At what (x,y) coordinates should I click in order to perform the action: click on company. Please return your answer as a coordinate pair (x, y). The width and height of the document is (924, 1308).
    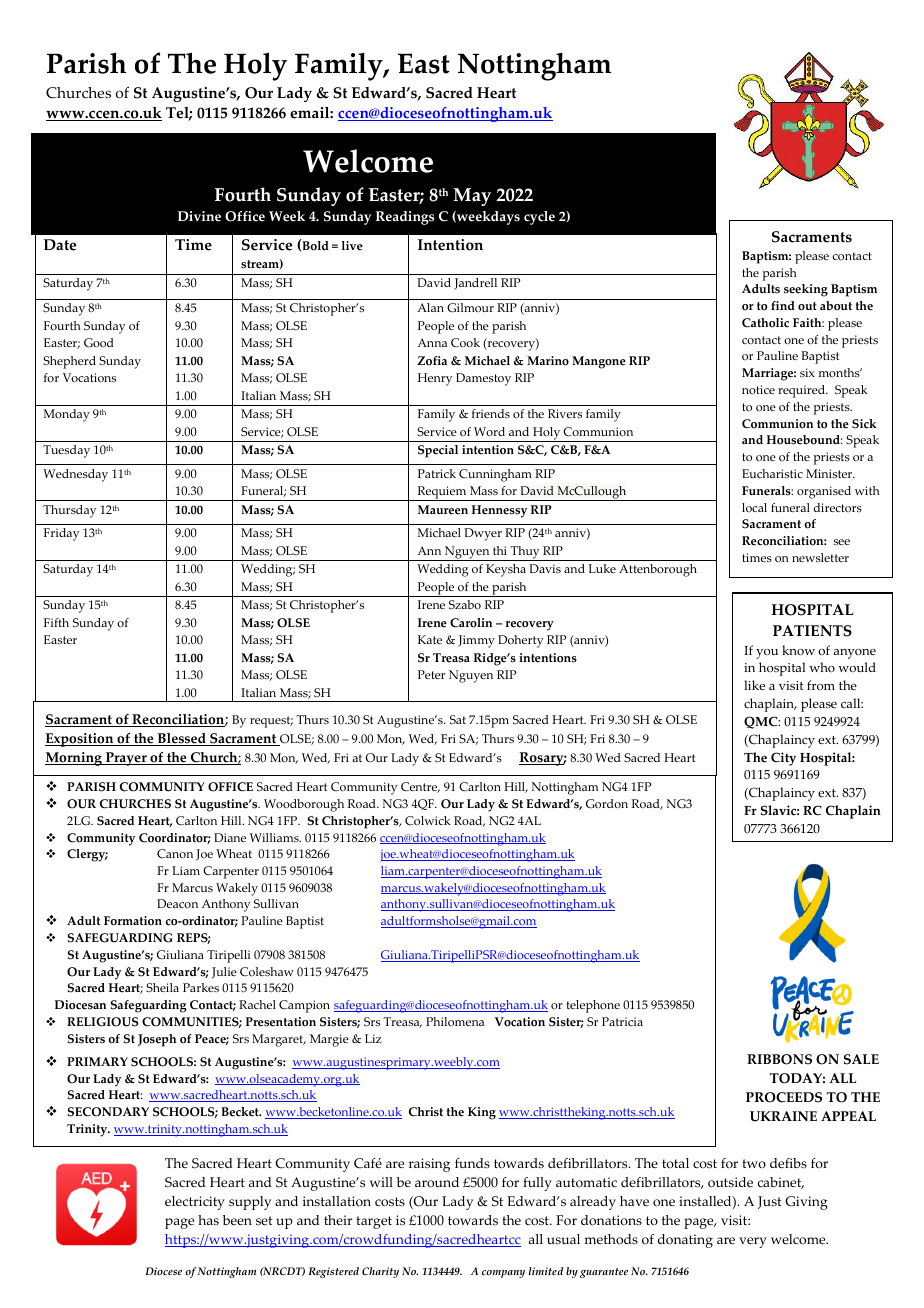
    Looking at the image, I should click on (503, 1274).
